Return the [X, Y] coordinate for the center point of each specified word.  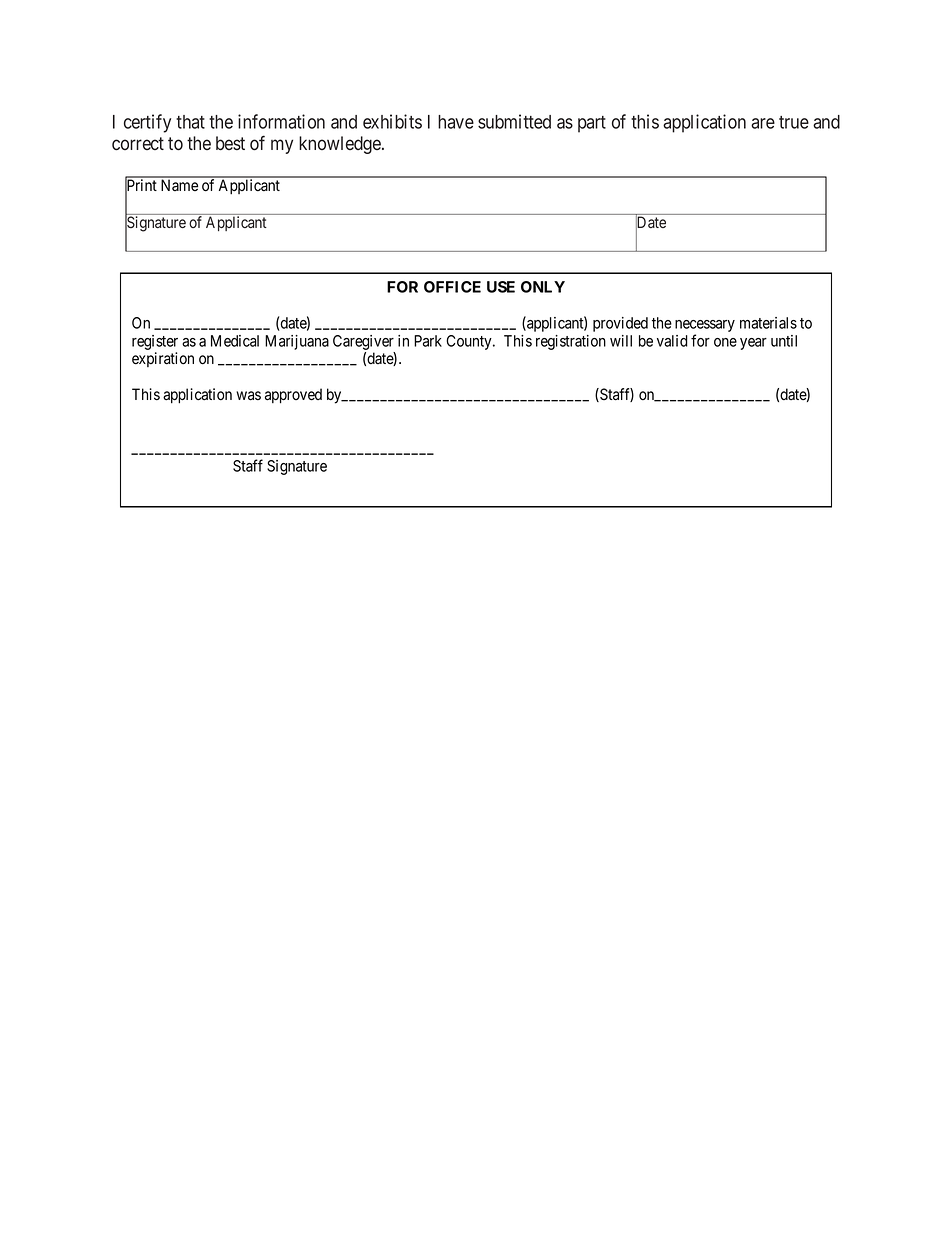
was [248, 396]
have [456, 122]
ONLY [543, 287]
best [230, 143]
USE [501, 287]
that [190, 122]
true [794, 122]
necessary [705, 326]
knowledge [341, 145]
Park [428, 341]
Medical [235, 341]
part [592, 124]
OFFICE [452, 287]
